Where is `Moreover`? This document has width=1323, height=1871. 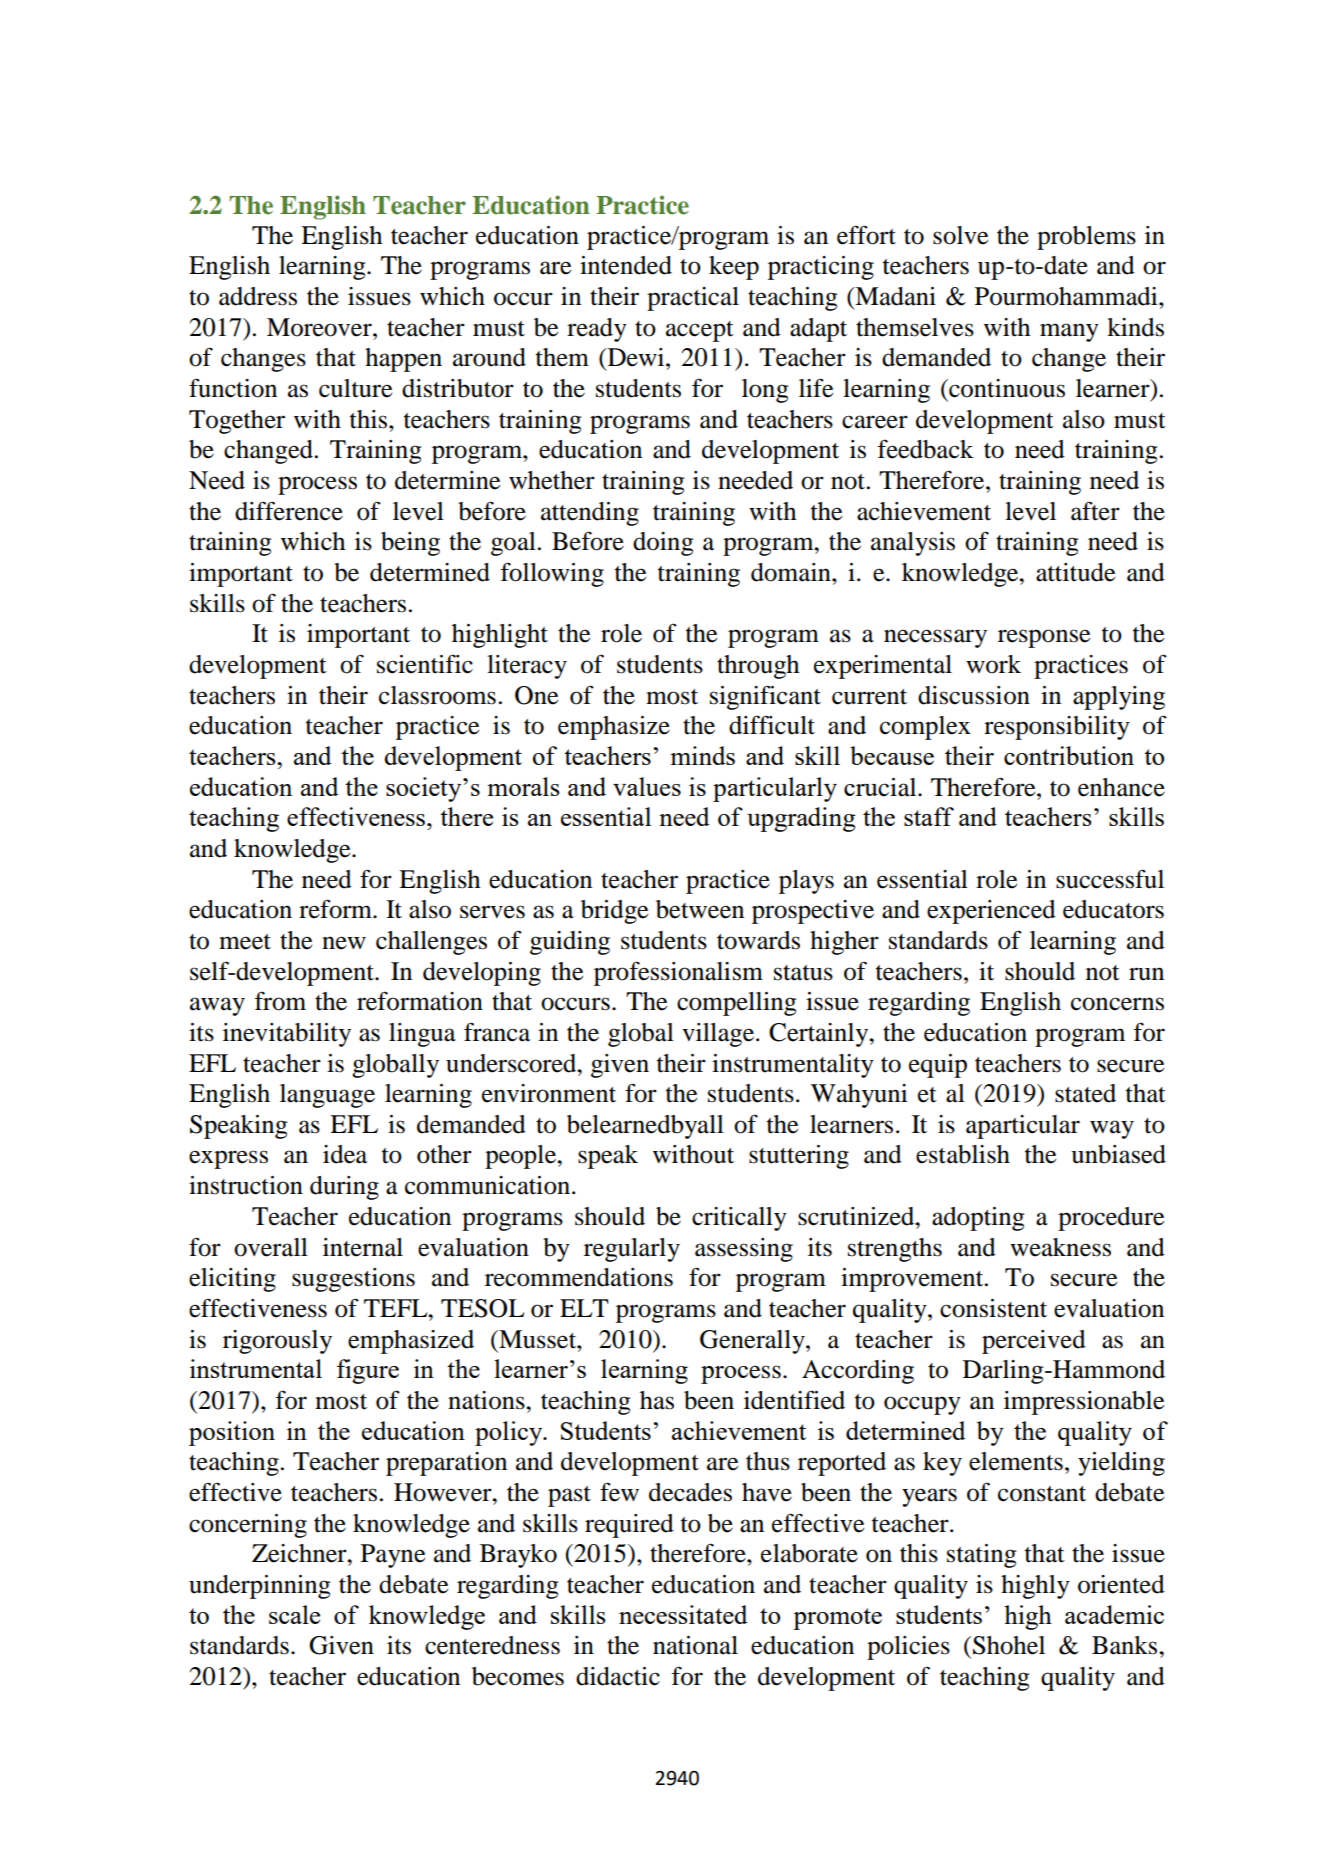
Moreover is located at coordinates (320, 327).
